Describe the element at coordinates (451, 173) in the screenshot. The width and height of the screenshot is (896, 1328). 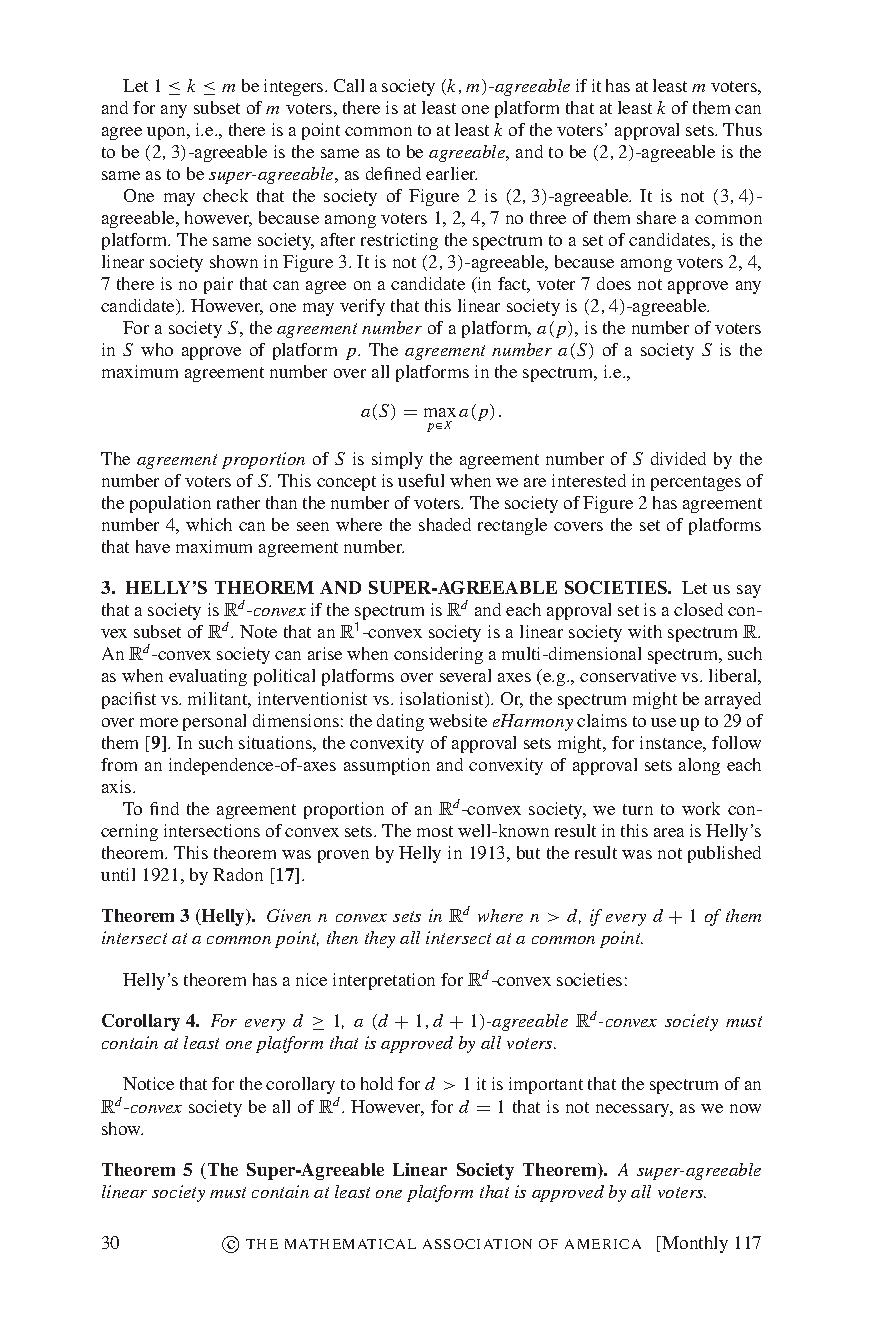
I see `earlier` at that location.
